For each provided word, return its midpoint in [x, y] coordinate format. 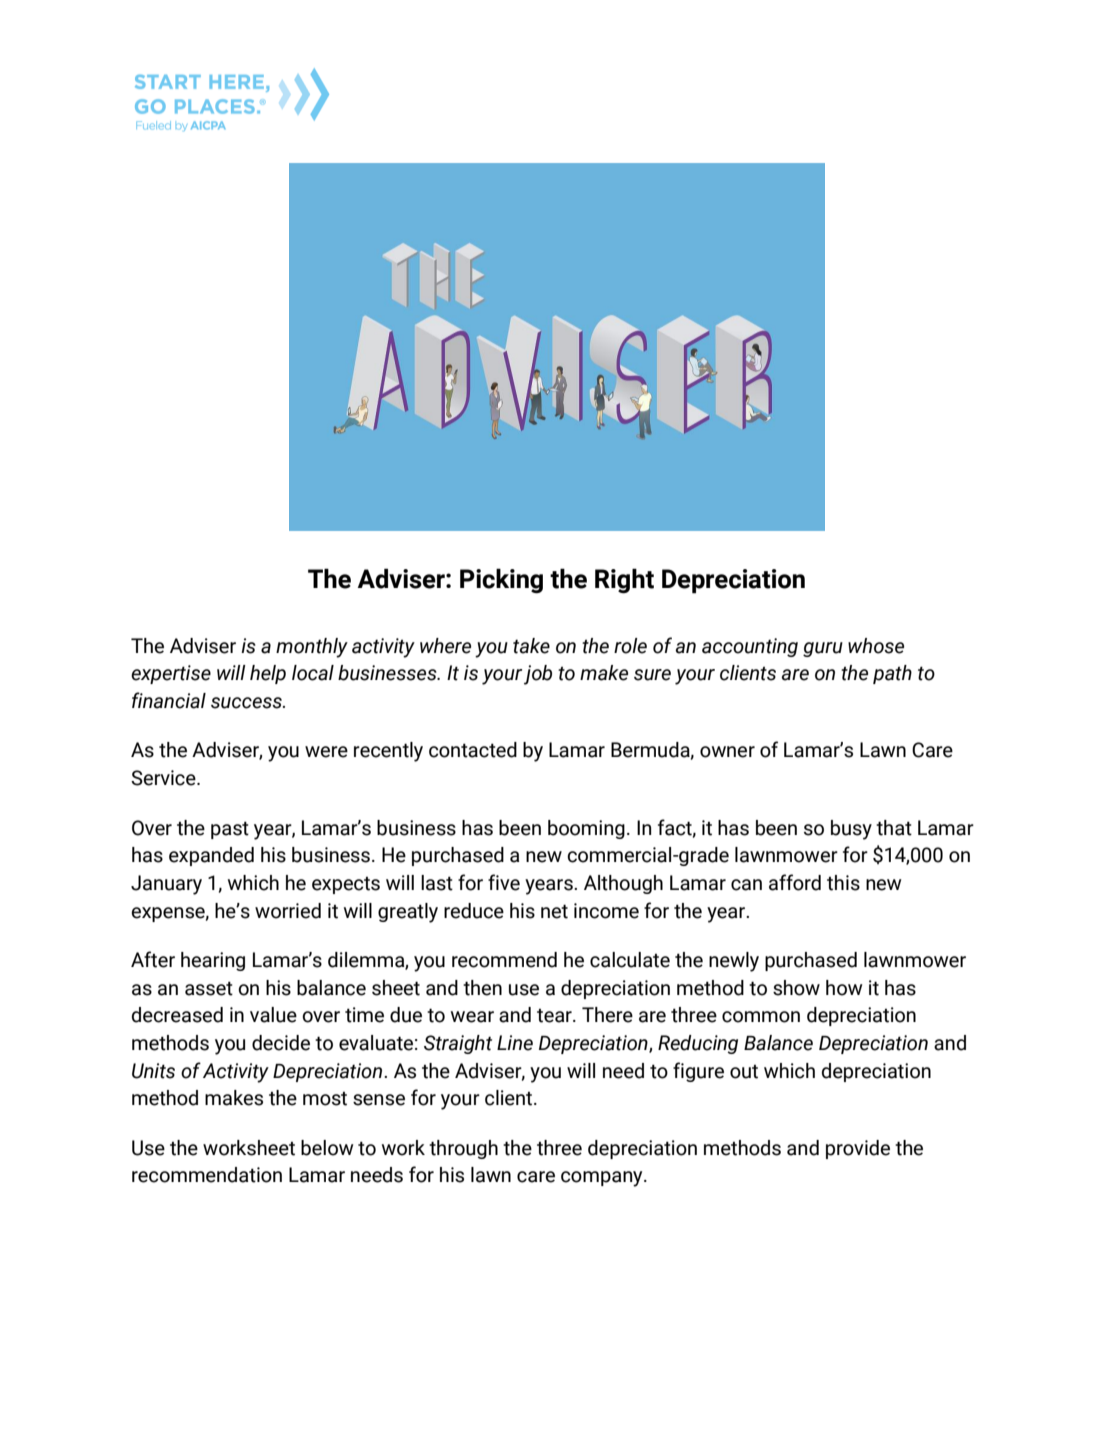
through [463, 1149]
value [273, 1015]
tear [555, 1016]
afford [795, 882]
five [504, 882]
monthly [312, 648]
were [326, 752]
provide [858, 1149]
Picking [501, 581]
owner [727, 752]
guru [823, 649]
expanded [211, 856]
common [761, 1017]
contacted [473, 750]
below [327, 1148]
